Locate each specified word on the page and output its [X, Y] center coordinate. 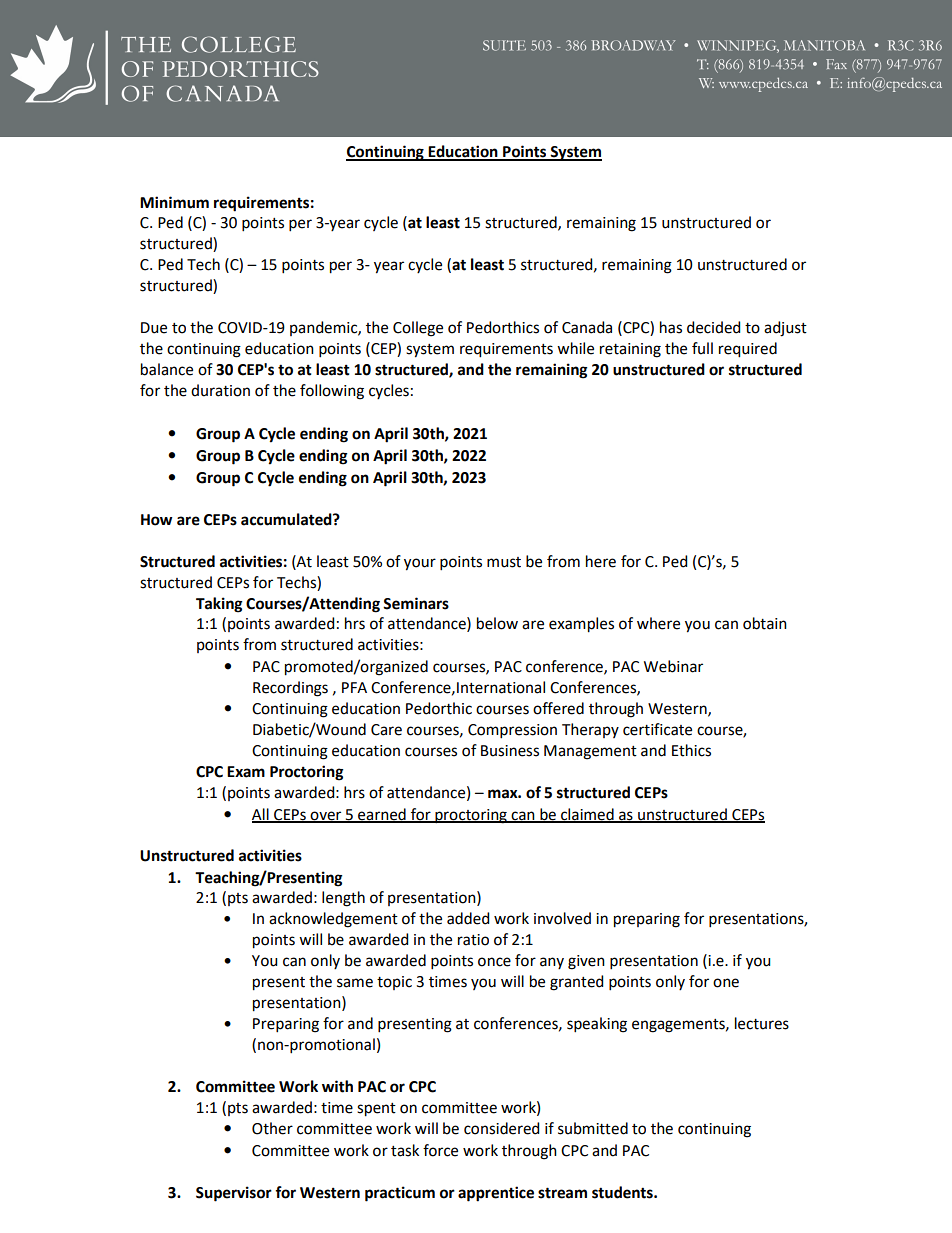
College [418, 329]
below [497, 623]
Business [510, 751]
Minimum [174, 202]
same [355, 983]
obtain [765, 623]
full [702, 348]
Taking [219, 605]
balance [167, 369]
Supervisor [234, 1194]
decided [713, 327]
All [261, 815]
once [494, 962]
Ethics [691, 750]
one [726, 983]
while [575, 348]
